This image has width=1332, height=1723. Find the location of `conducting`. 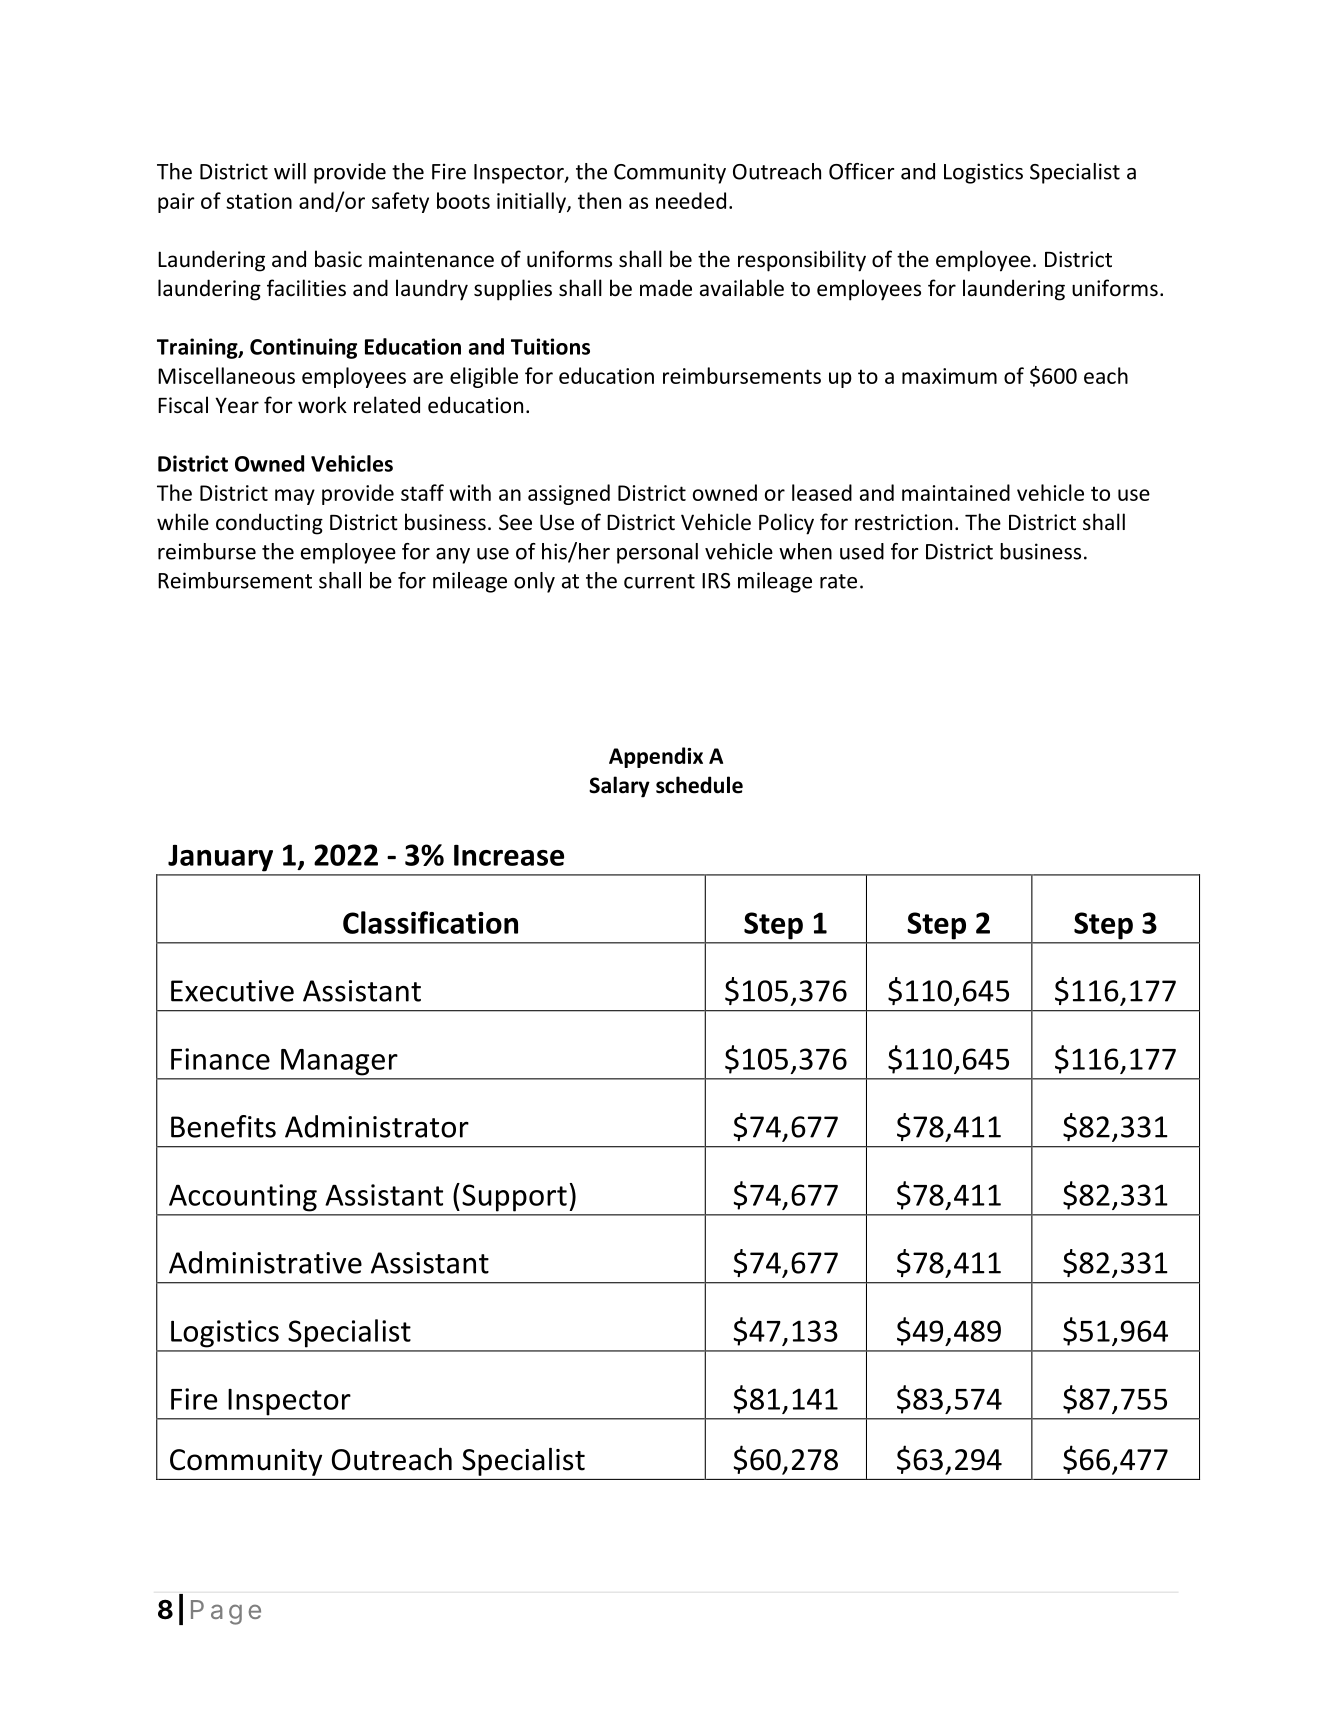

conducting is located at coordinates (269, 524).
